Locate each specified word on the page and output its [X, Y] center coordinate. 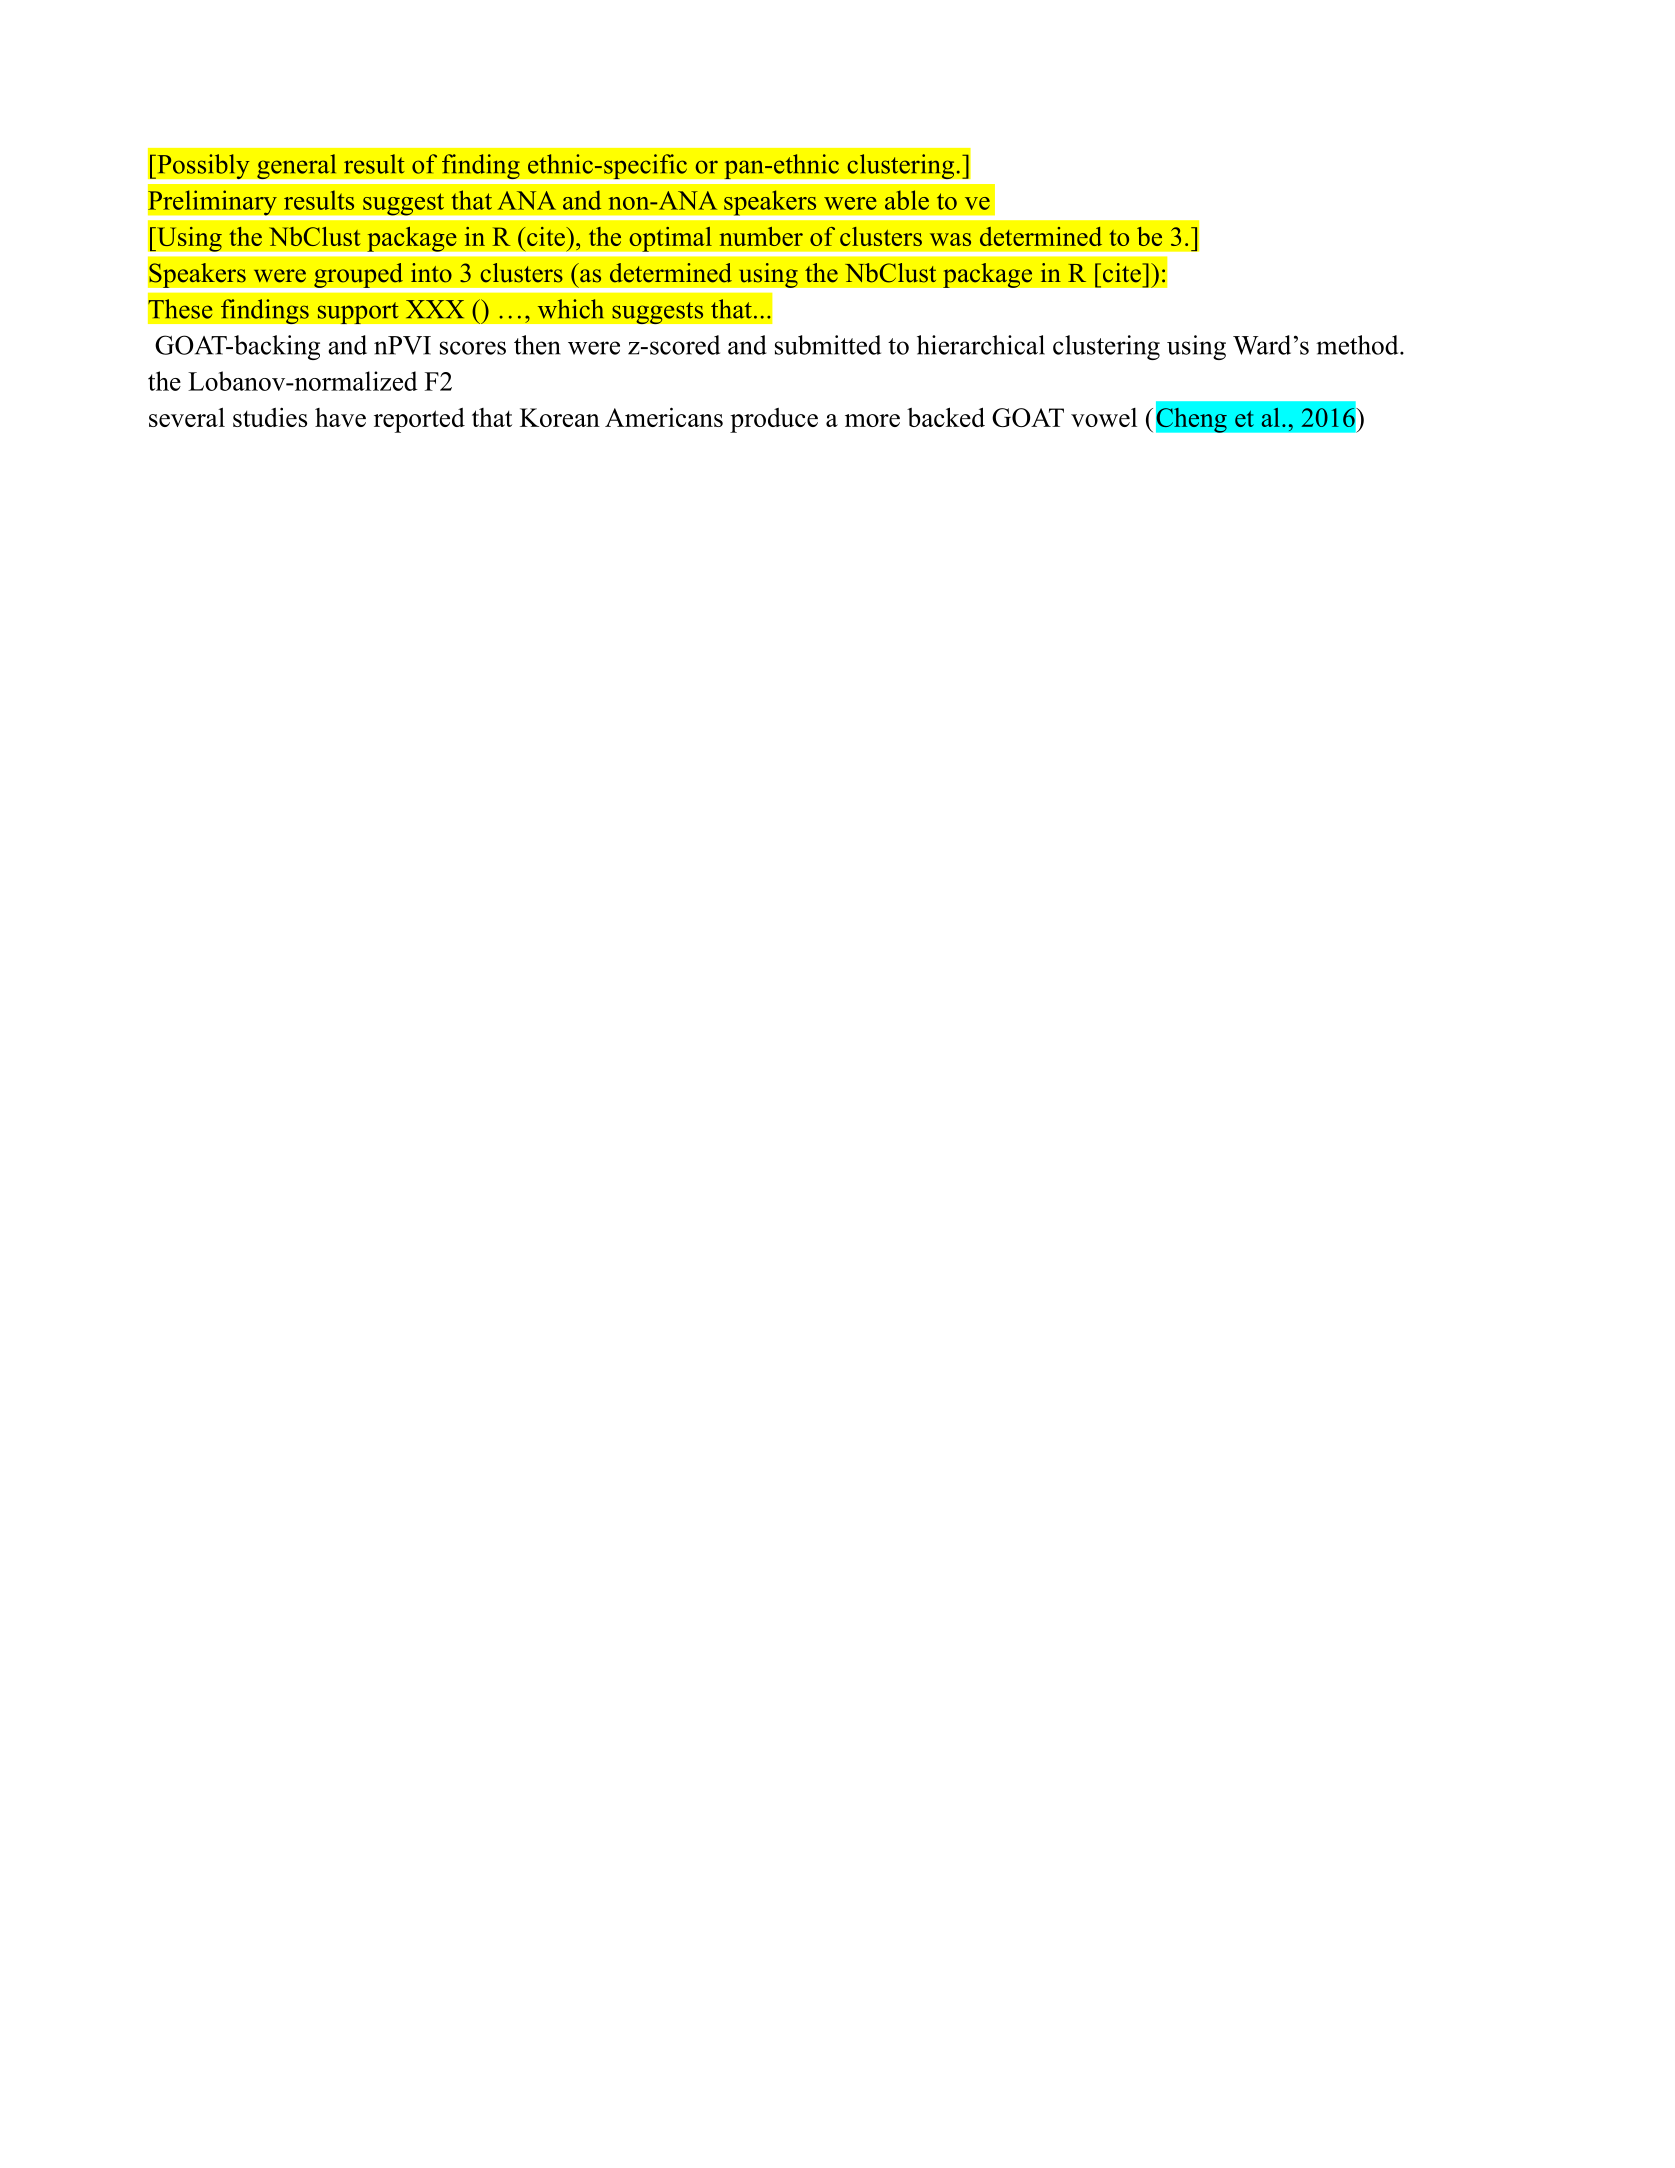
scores [473, 348]
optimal [670, 239]
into [431, 273]
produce [774, 420]
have [340, 417]
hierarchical [981, 345]
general [297, 166]
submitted [828, 345]
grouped [358, 275]
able [907, 200]
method [1358, 345]
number [761, 236]
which [571, 309]
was [950, 239]
